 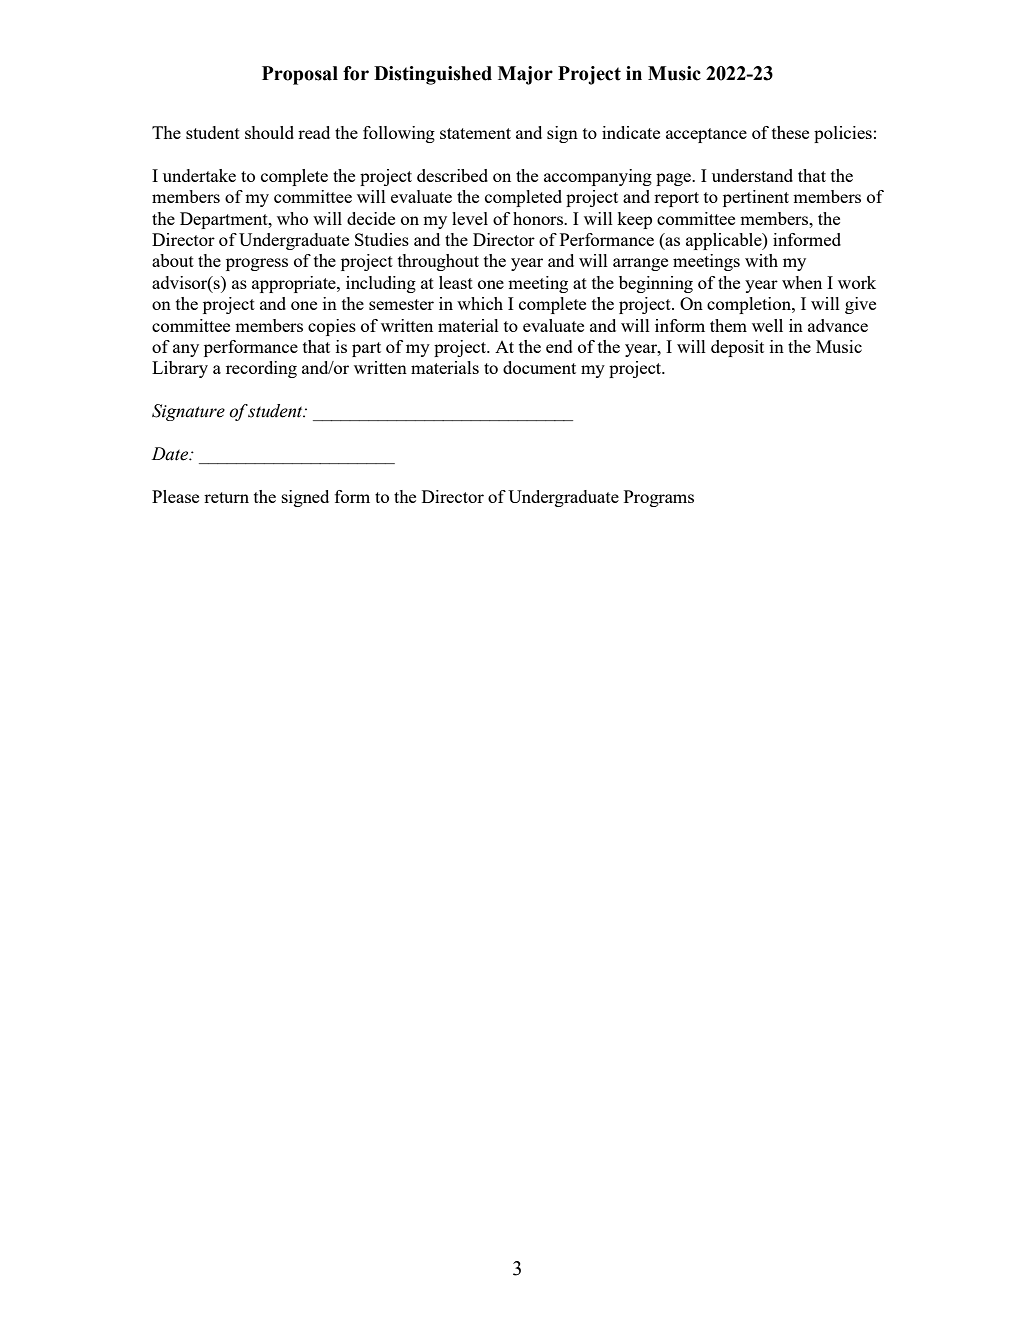 I want to click on Major, so click(x=525, y=75).
